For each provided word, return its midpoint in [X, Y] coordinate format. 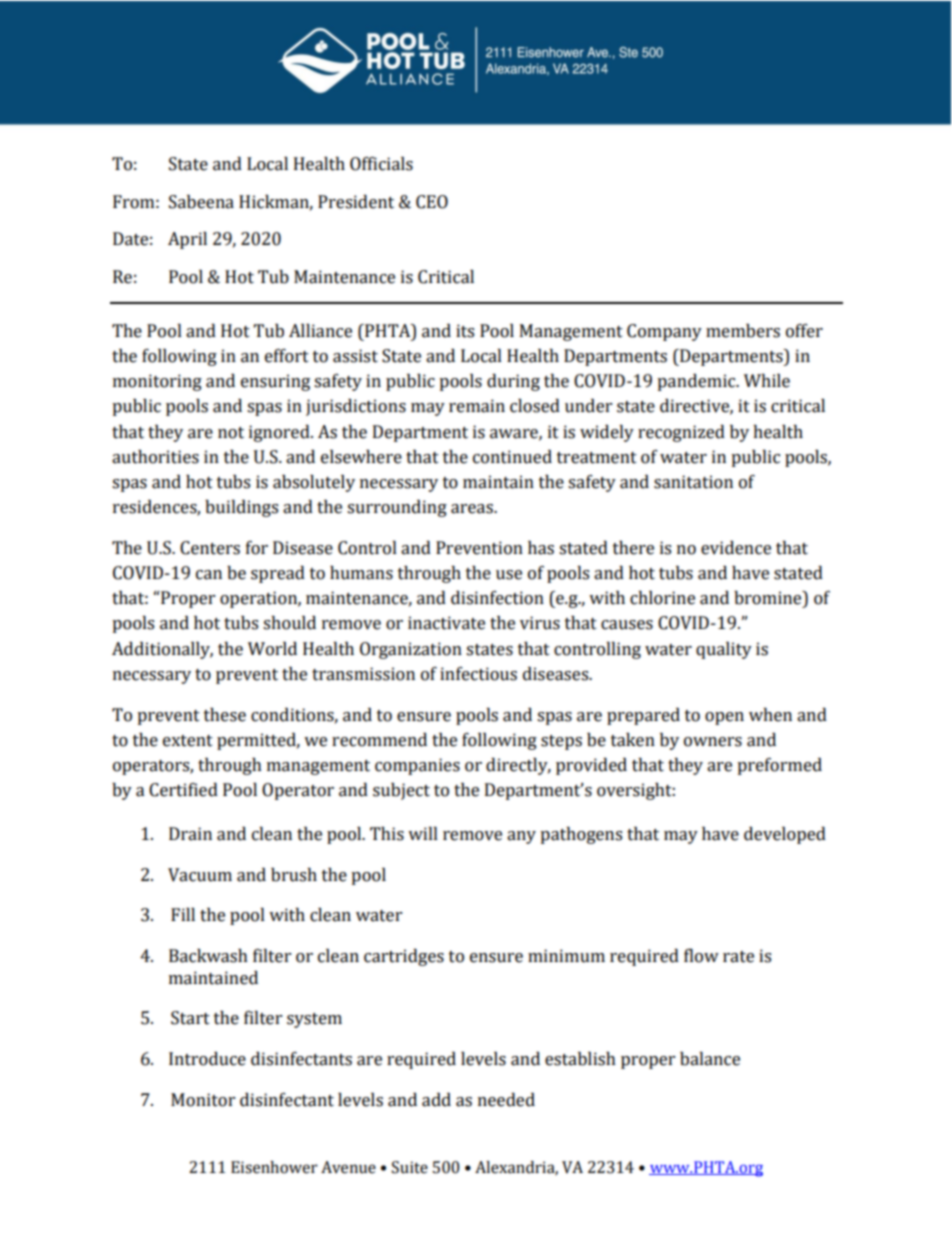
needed [506, 1100]
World [272, 649]
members [743, 331]
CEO [432, 202]
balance [710, 1059]
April [187, 240]
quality [724, 650]
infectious [478, 674]
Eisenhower [274, 1167]
